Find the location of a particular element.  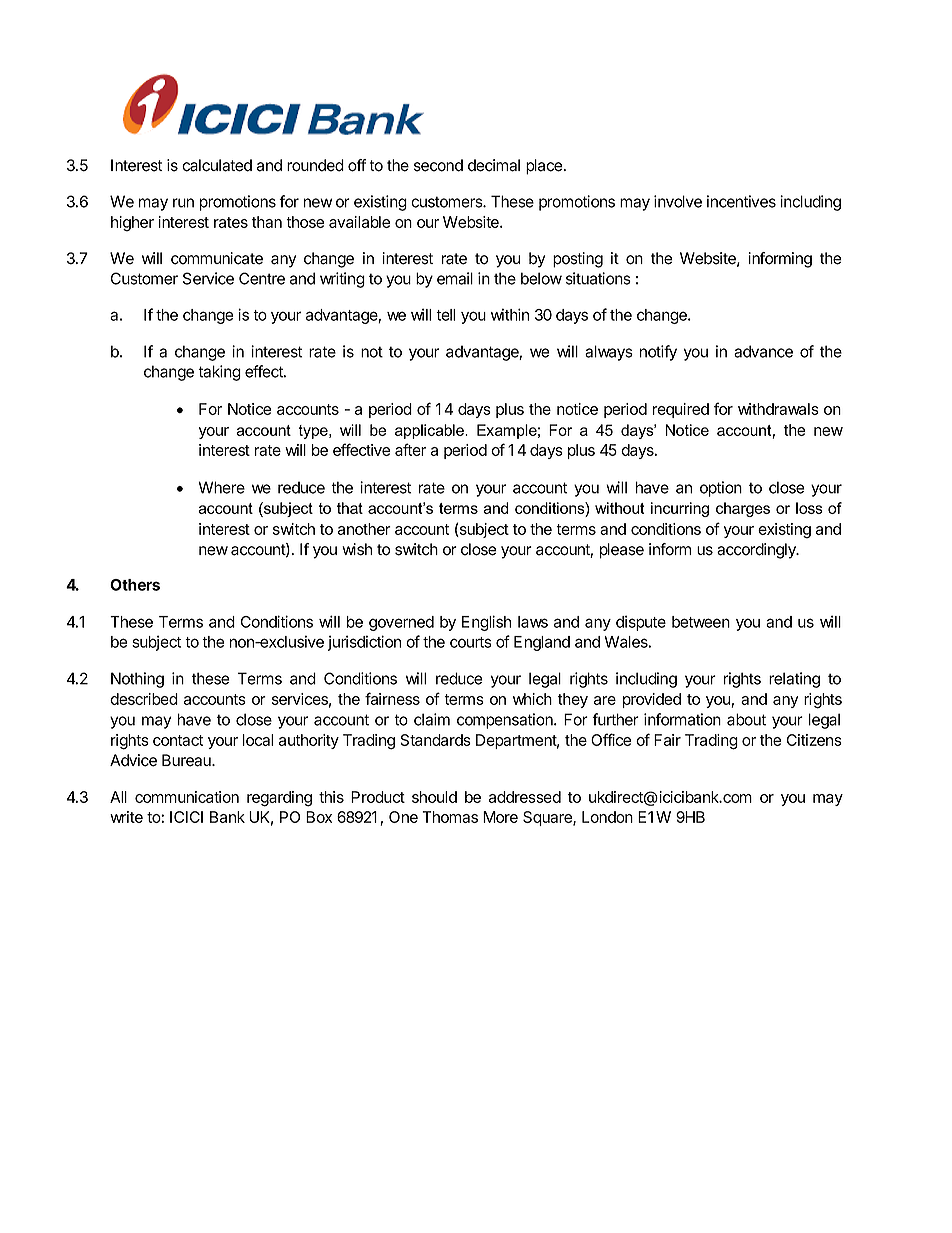

between is located at coordinates (701, 622).
